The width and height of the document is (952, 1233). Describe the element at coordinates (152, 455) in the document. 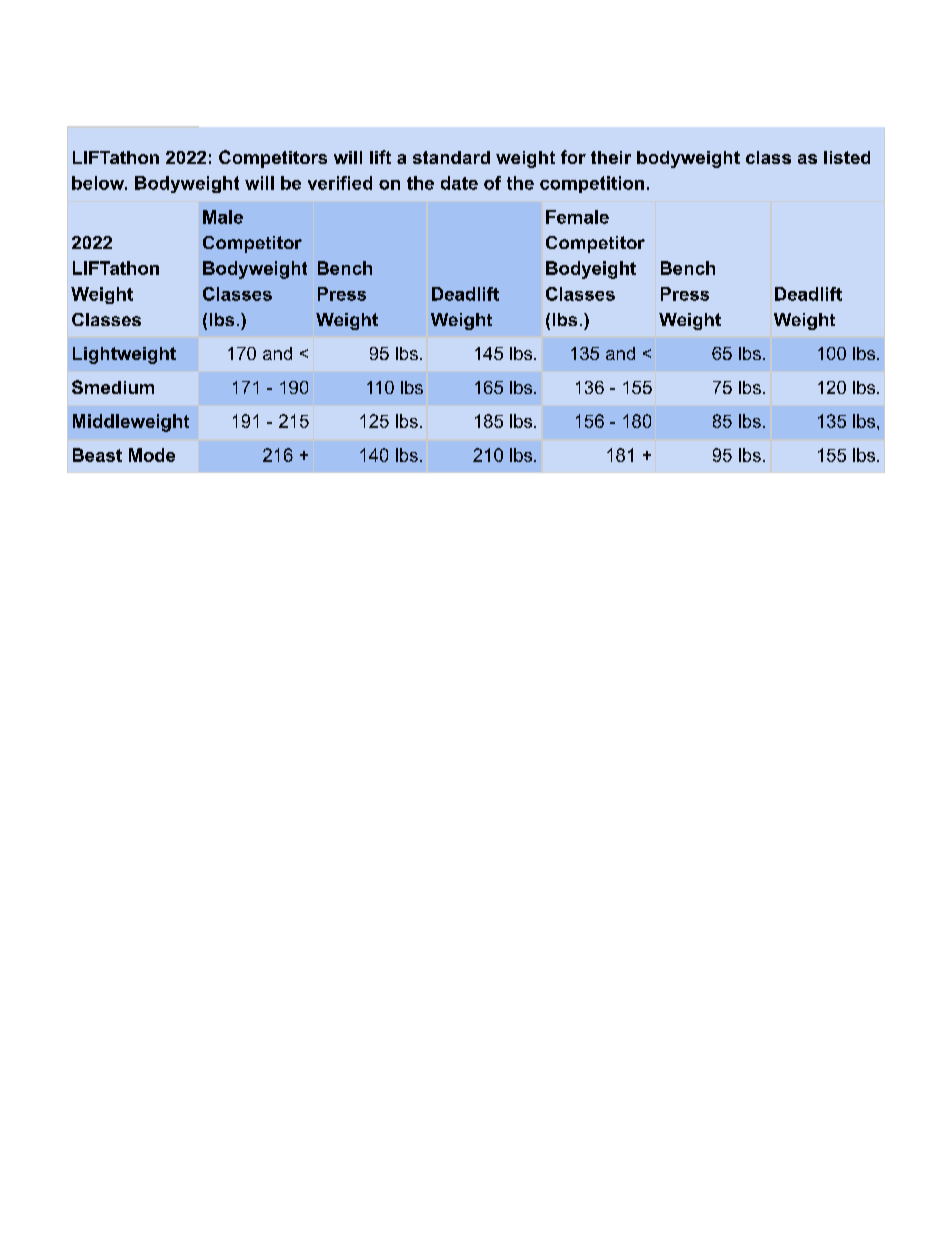

I see `Mode` at that location.
